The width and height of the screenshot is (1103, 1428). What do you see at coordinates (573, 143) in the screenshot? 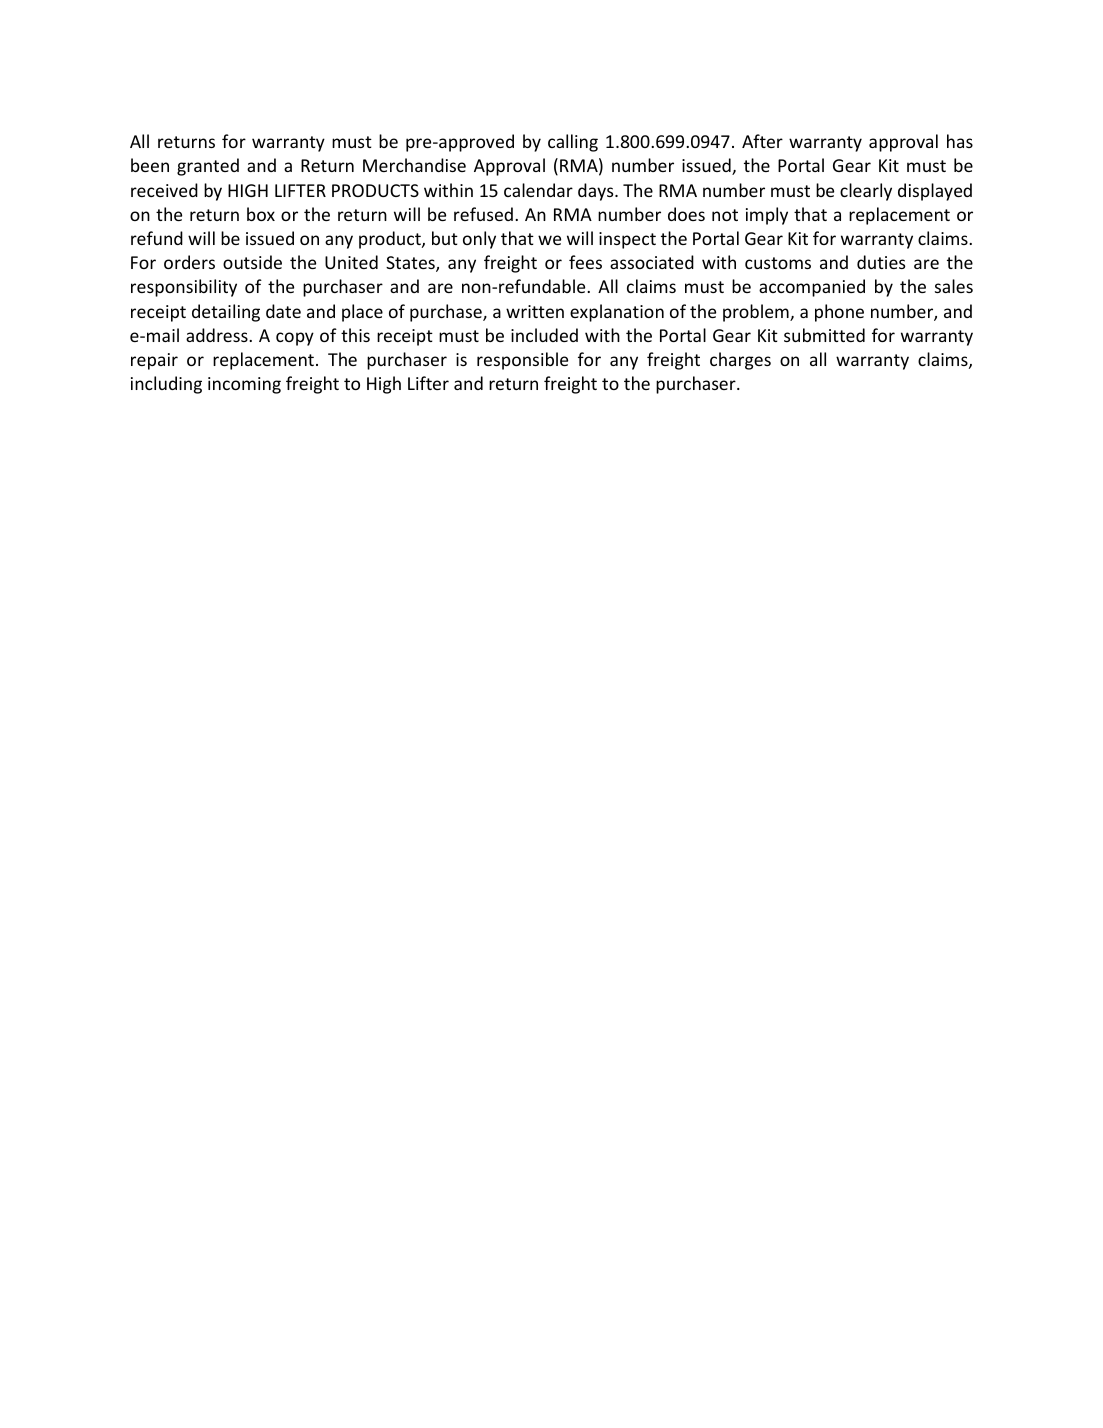
I see `calling` at bounding box center [573, 143].
